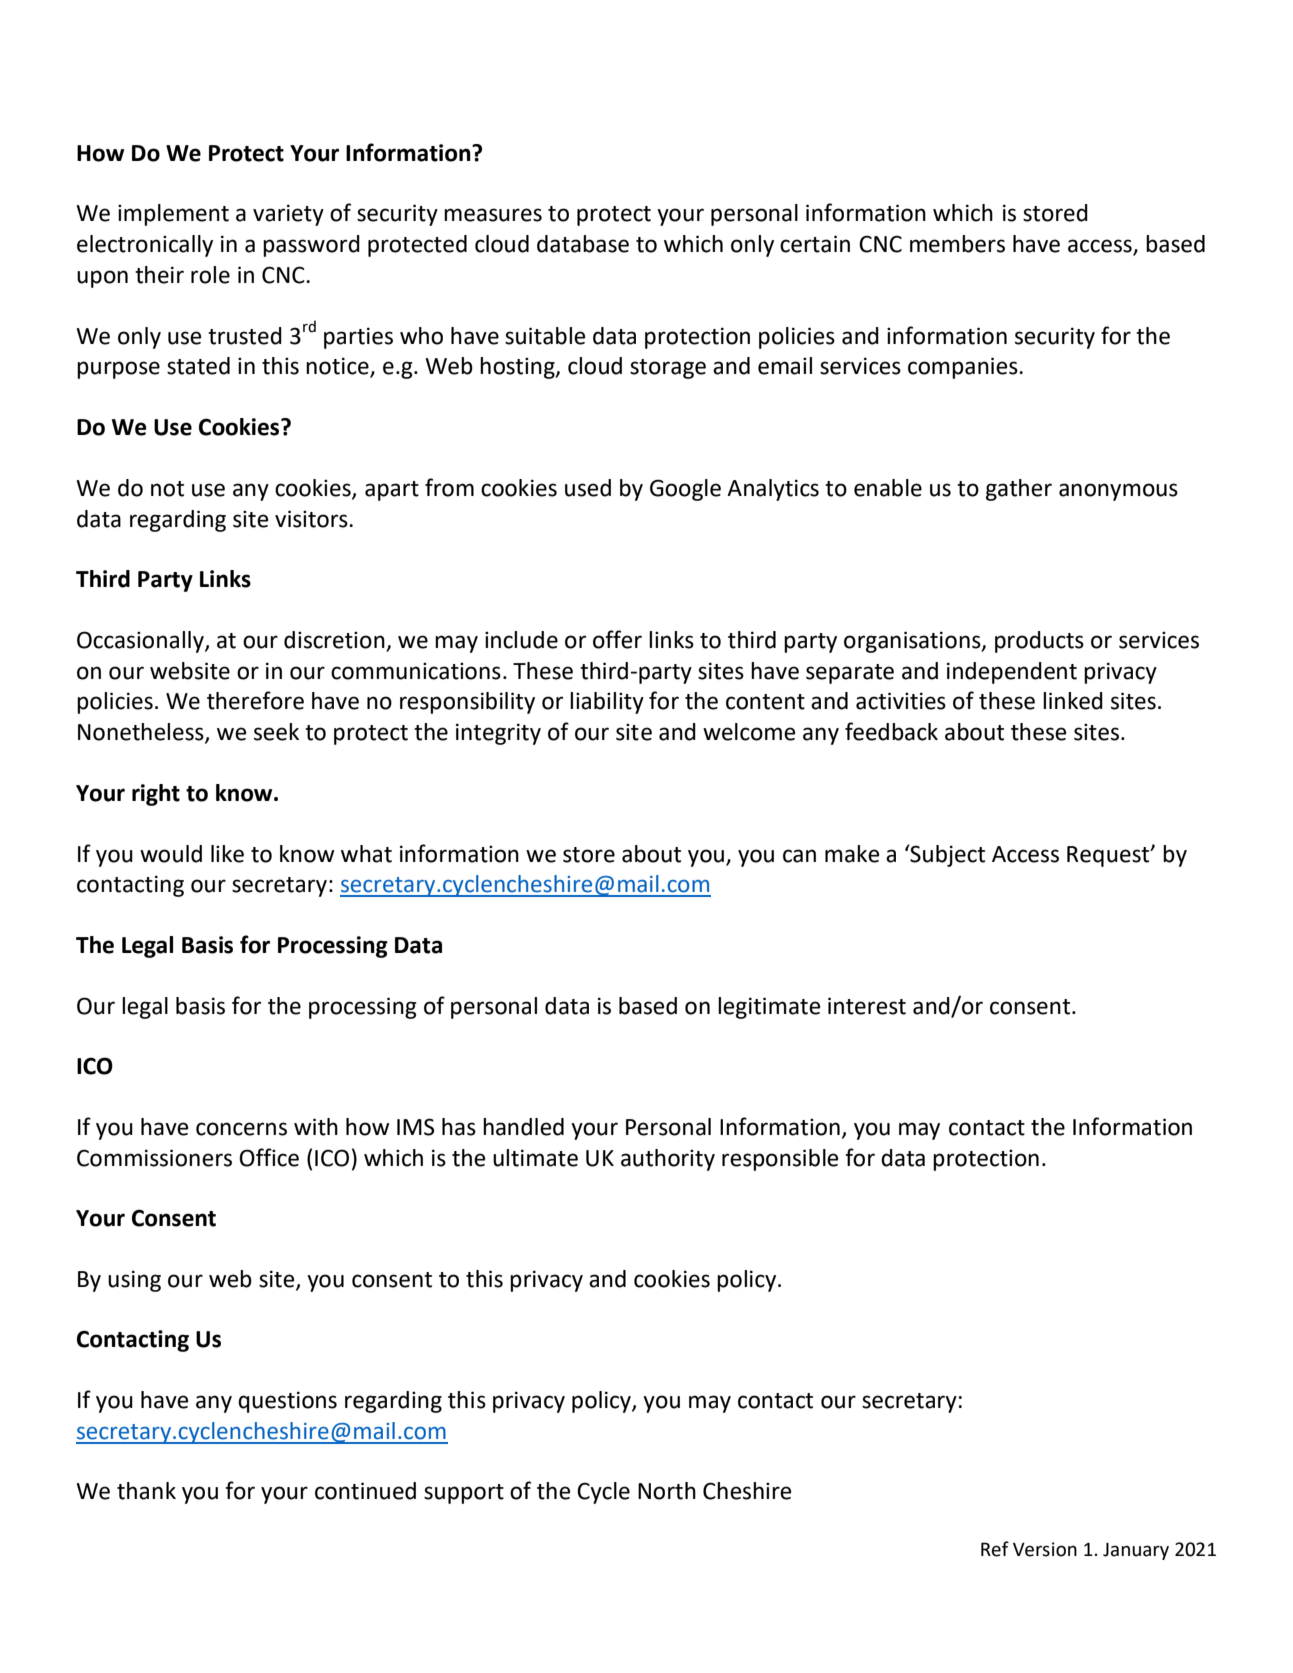  Describe the element at coordinates (146, 1491) in the image. I see `thank` at that location.
